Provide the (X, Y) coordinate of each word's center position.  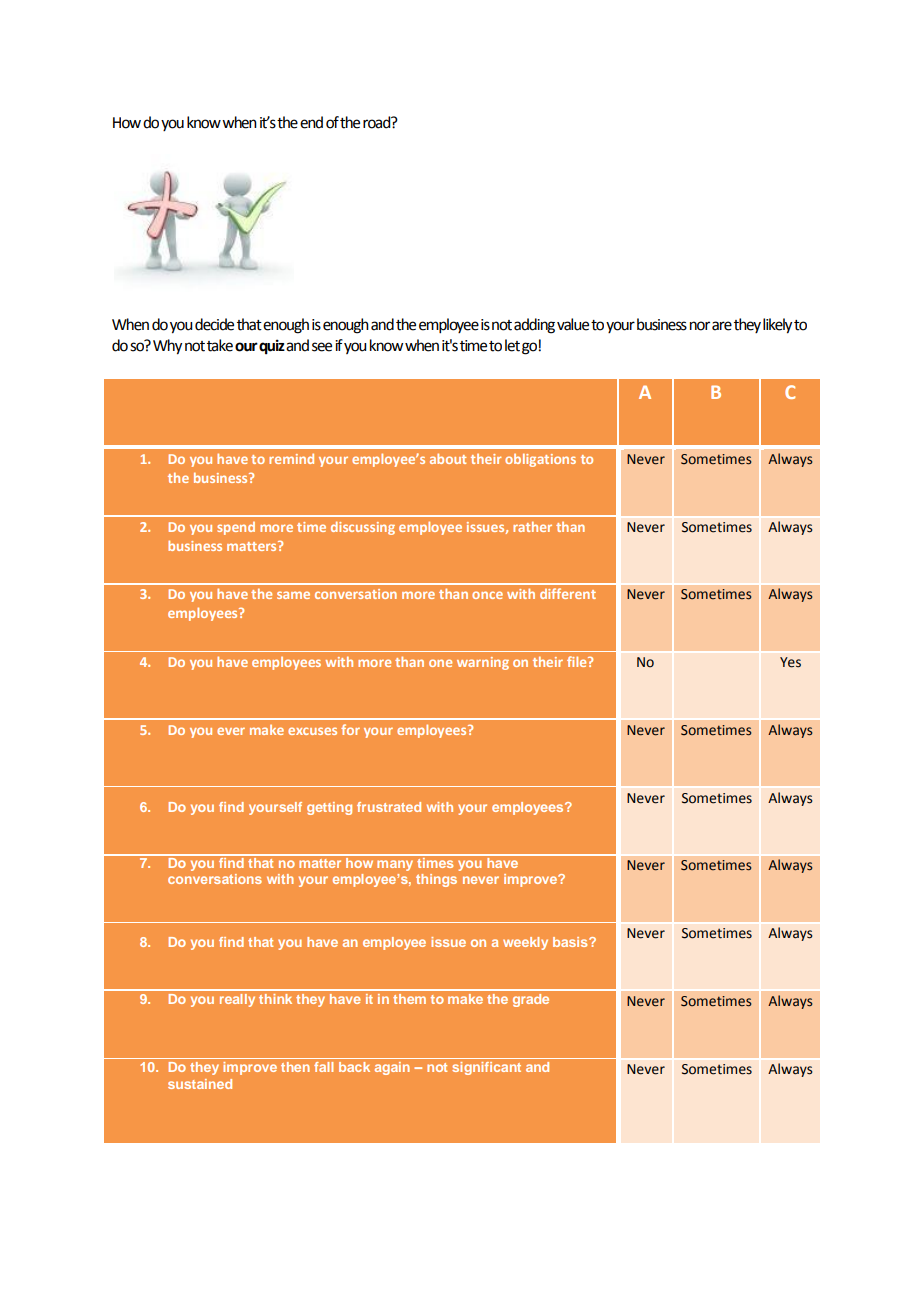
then (295, 1067)
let (512, 345)
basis (571, 942)
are (722, 326)
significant (486, 1068)
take (220, 345)
